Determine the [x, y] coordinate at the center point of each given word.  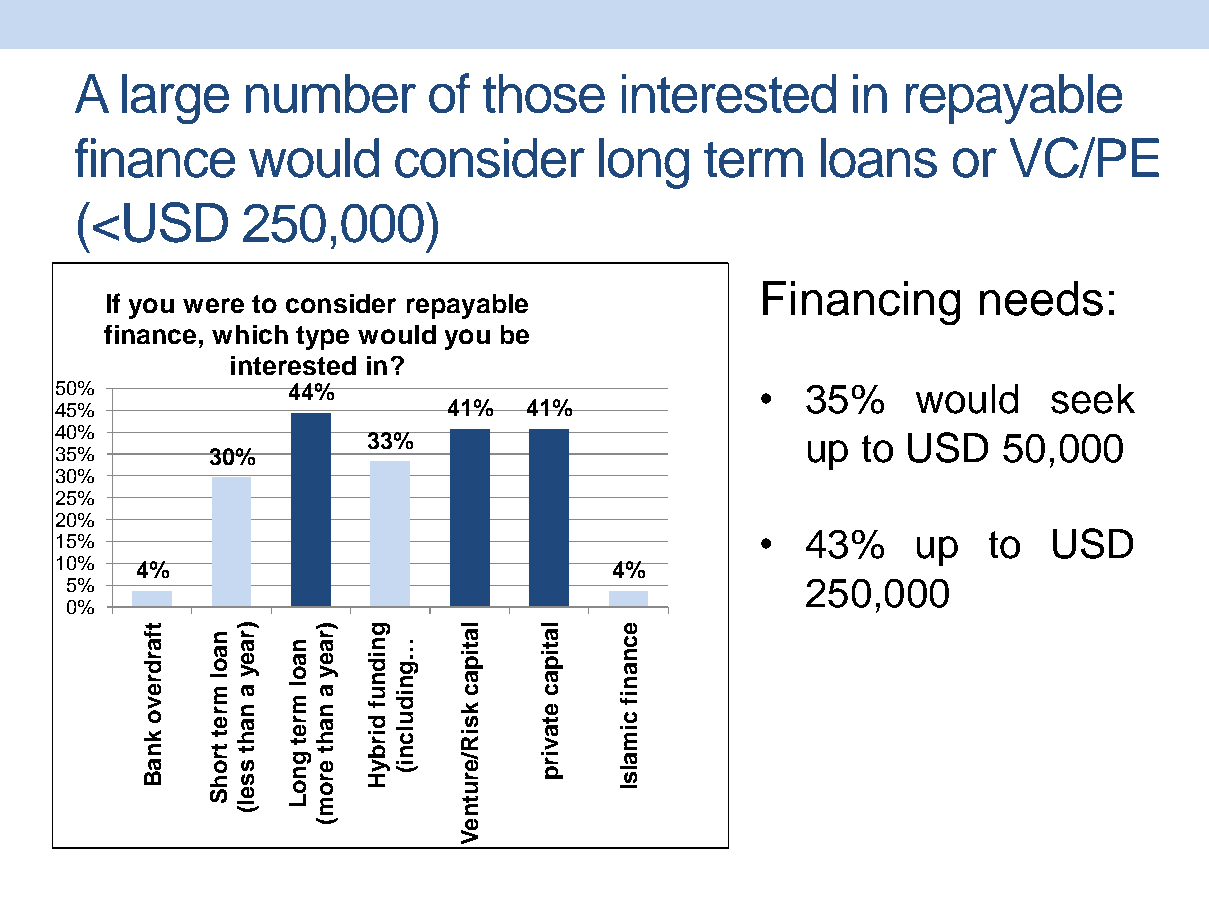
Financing [861, 303]
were [213, 305]
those [544, 93]
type [322, 338]
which [250, 334]
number [331, 93]
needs [1041, 298]
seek [1093, 399]
